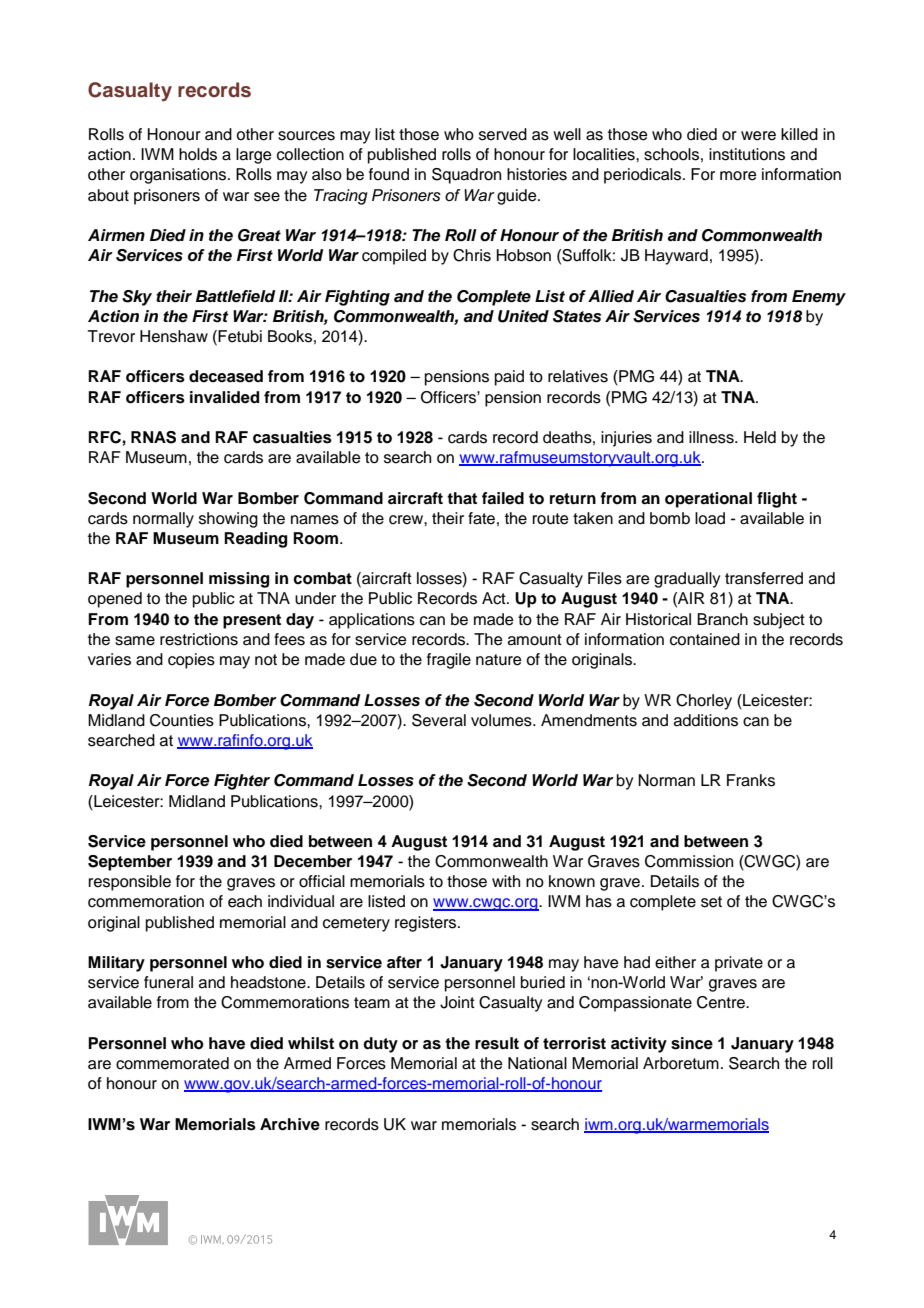  What do you see at coordinates (449, 661) in the image?
I see `fragile` at bounding box center [449, 661].
